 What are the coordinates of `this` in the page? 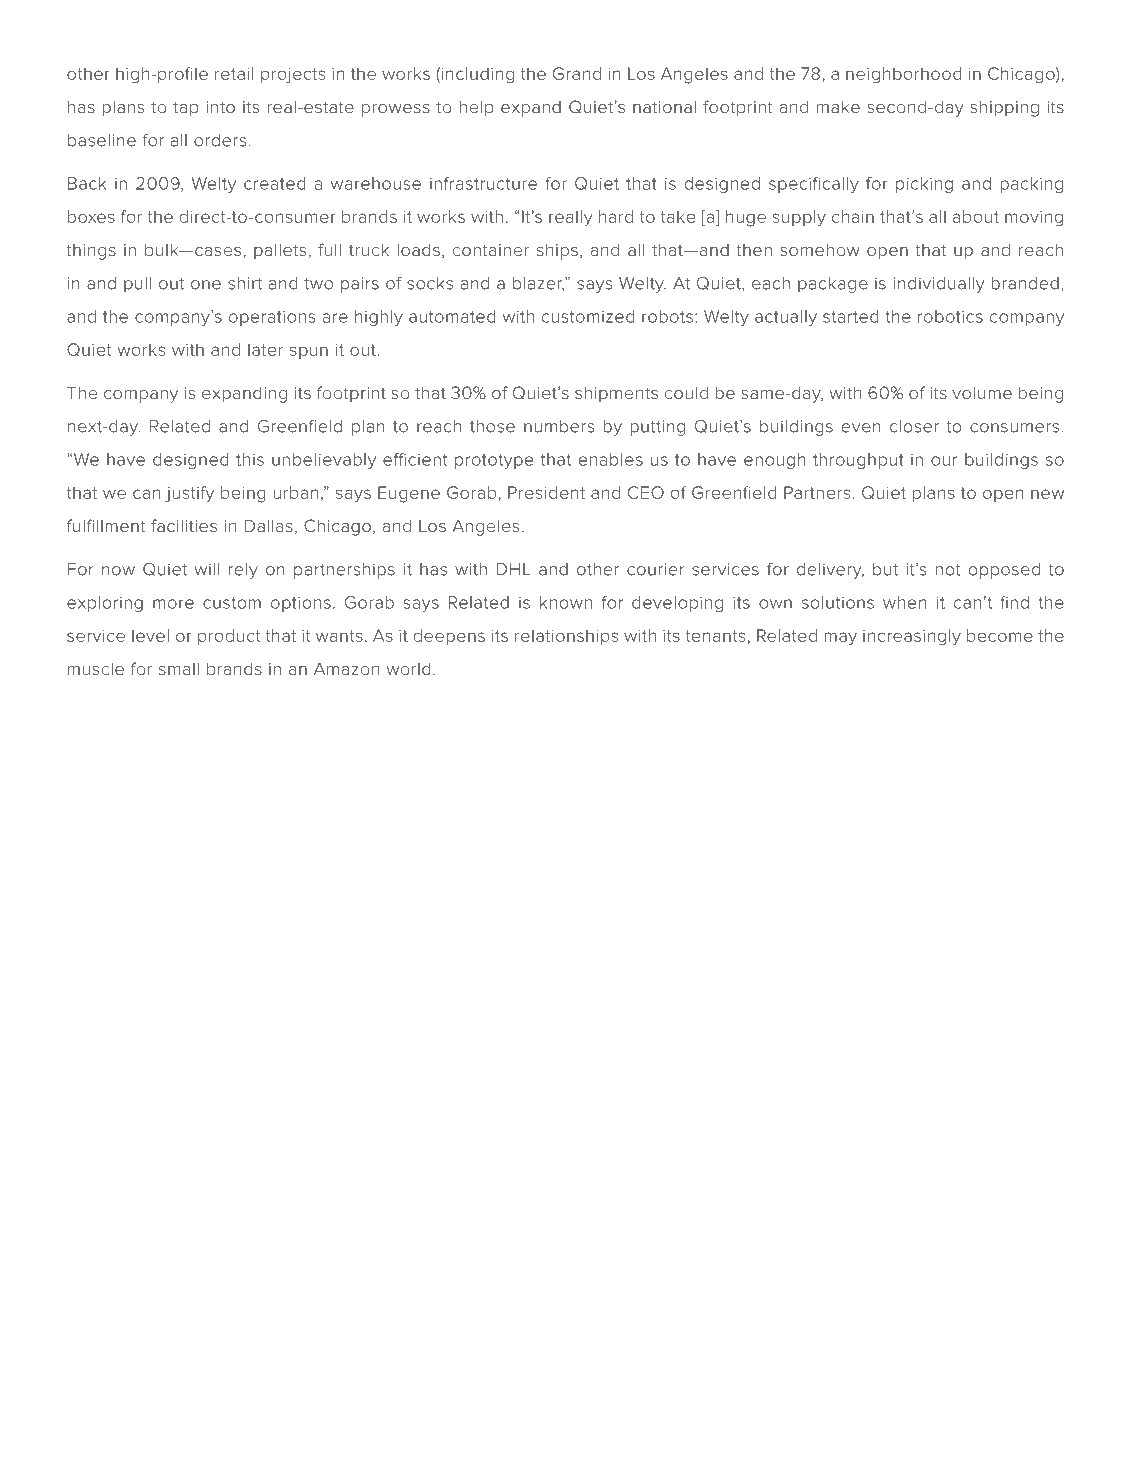 It's located at (250, 459).
